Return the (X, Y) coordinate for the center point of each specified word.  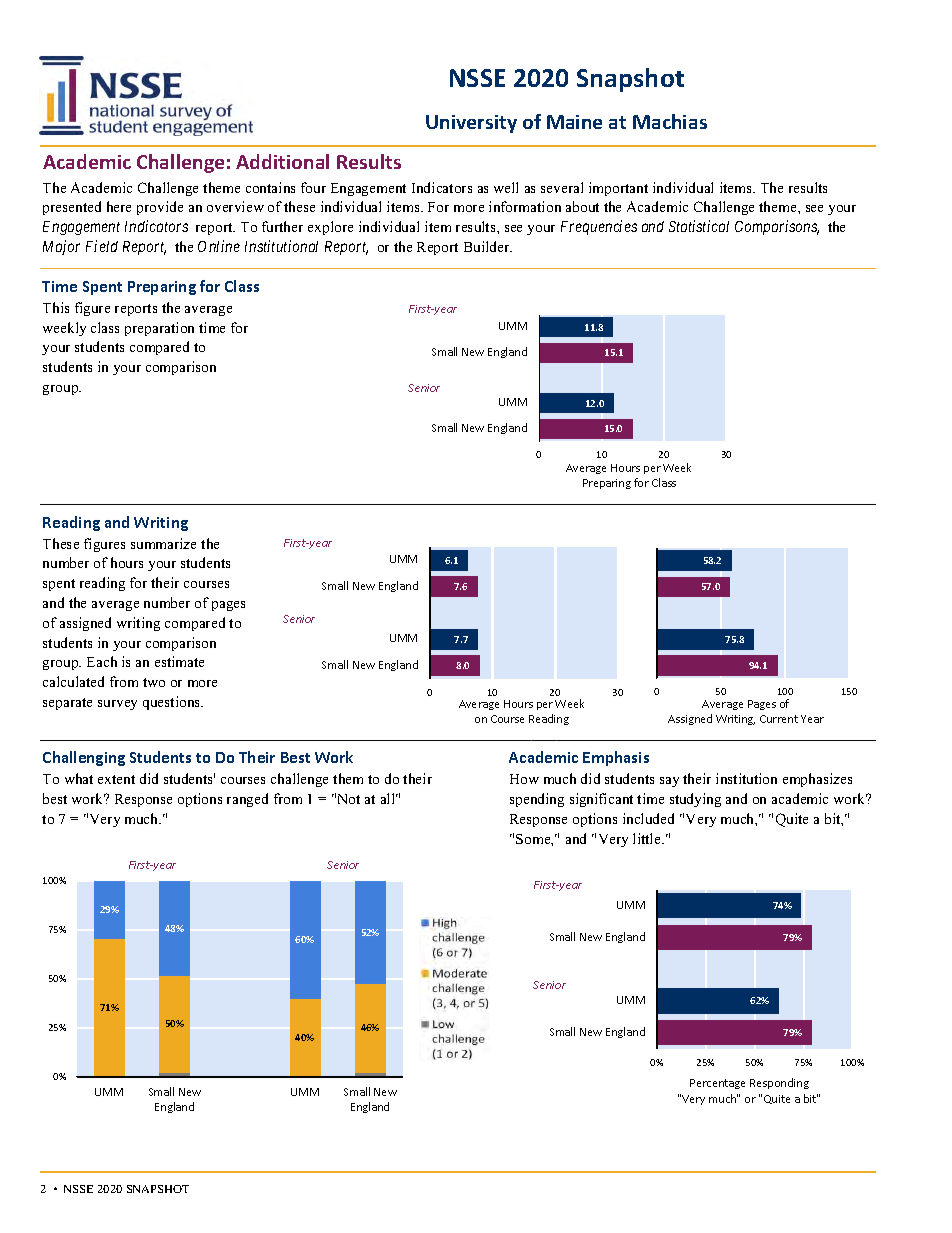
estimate (179, 661)
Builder (488, 246)
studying (695, 800)
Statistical (699, 226)
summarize (163, 543)
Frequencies (599, 227)
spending (537, 800)
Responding (779, 1083)
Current (779, 719)
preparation (159, 329)
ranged (247, 800)
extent (116, 779)
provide (160, 208)
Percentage (717, 1084)
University (471, 124)
